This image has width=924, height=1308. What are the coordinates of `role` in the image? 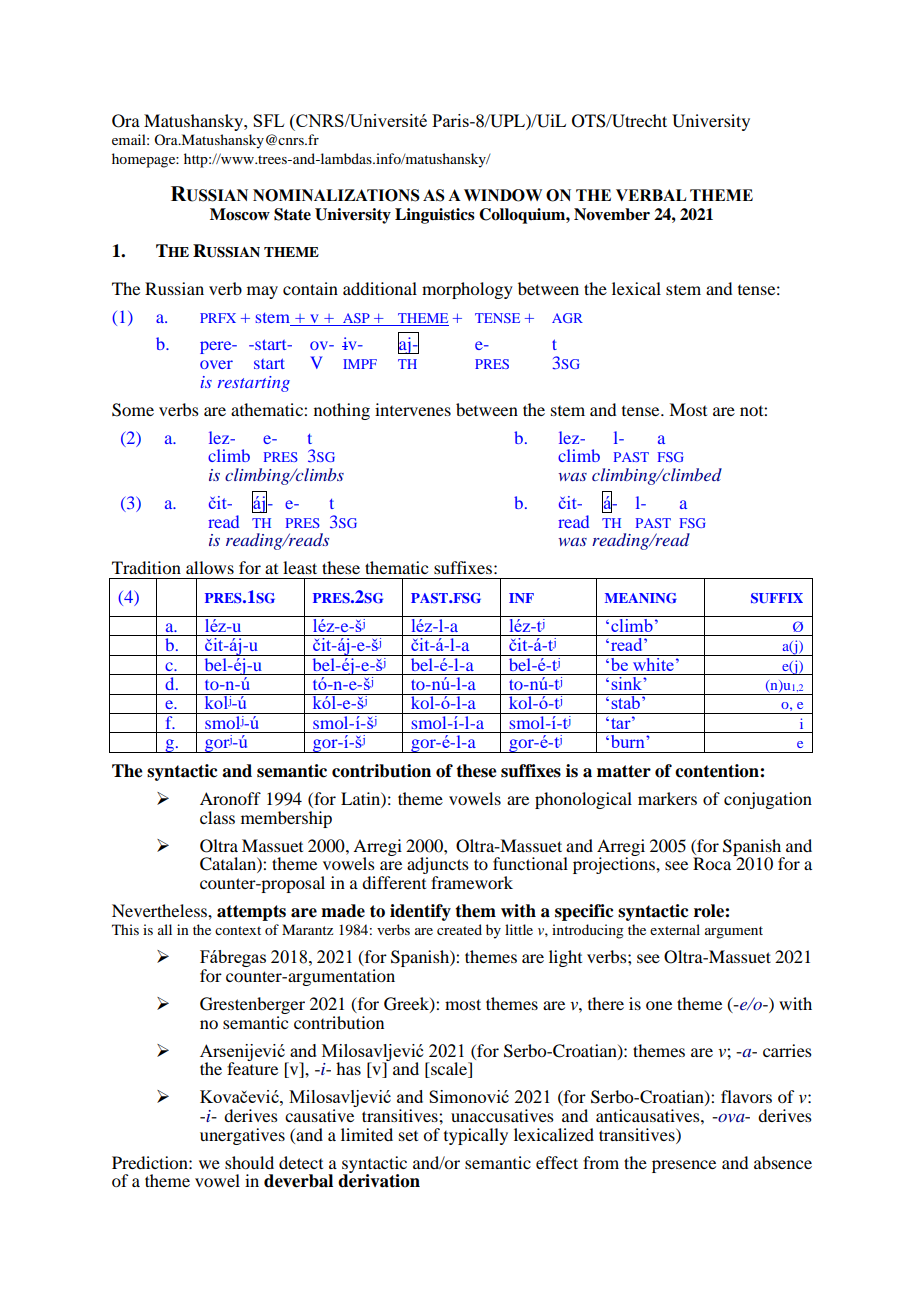 It's located at (710, 911).
